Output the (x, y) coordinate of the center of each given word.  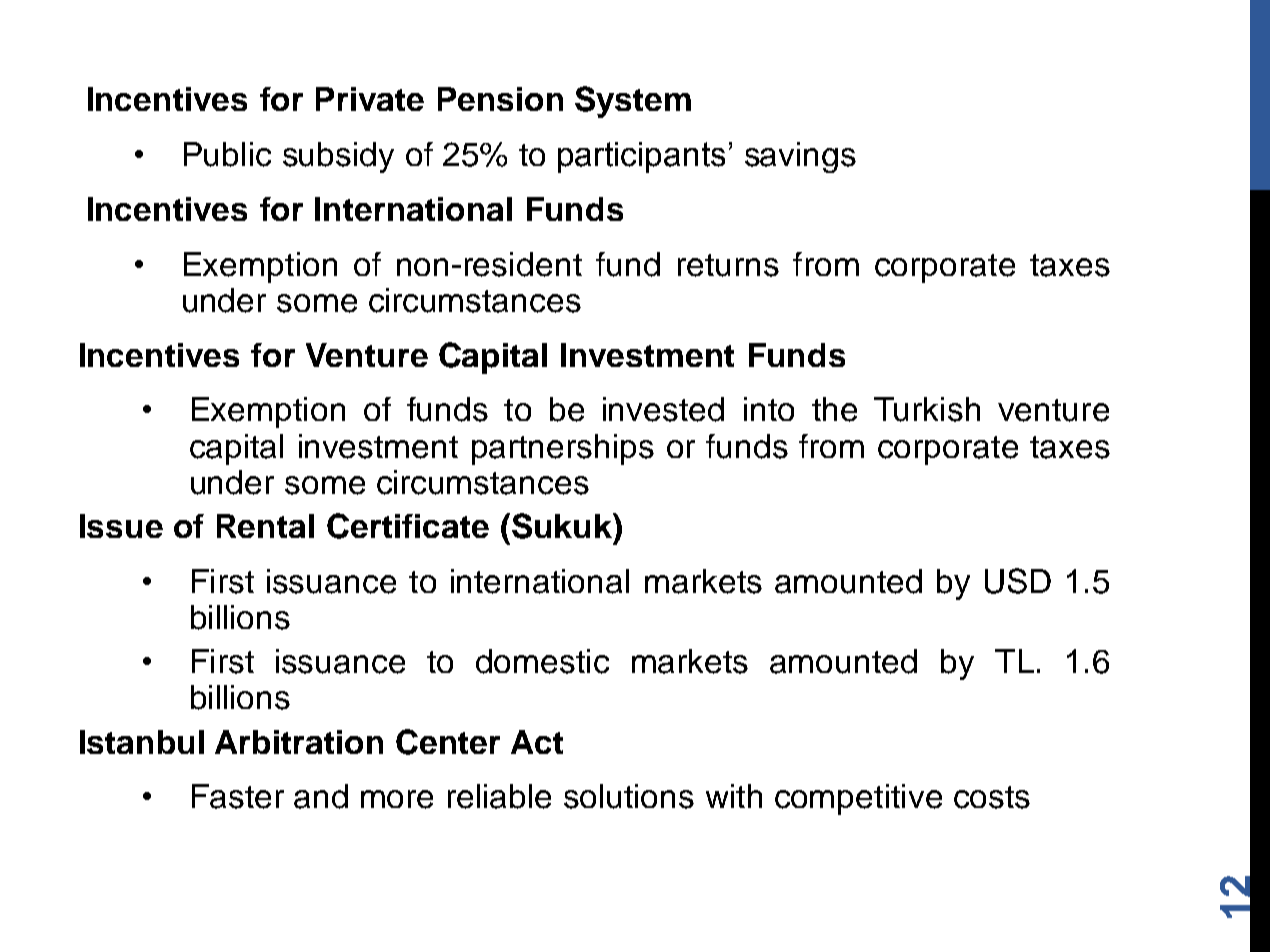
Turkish (927, 409)
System (633, 102)
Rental (265, 526)
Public (227, 154)
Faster (238, 796)
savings (800, 157)
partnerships (563, 449)
